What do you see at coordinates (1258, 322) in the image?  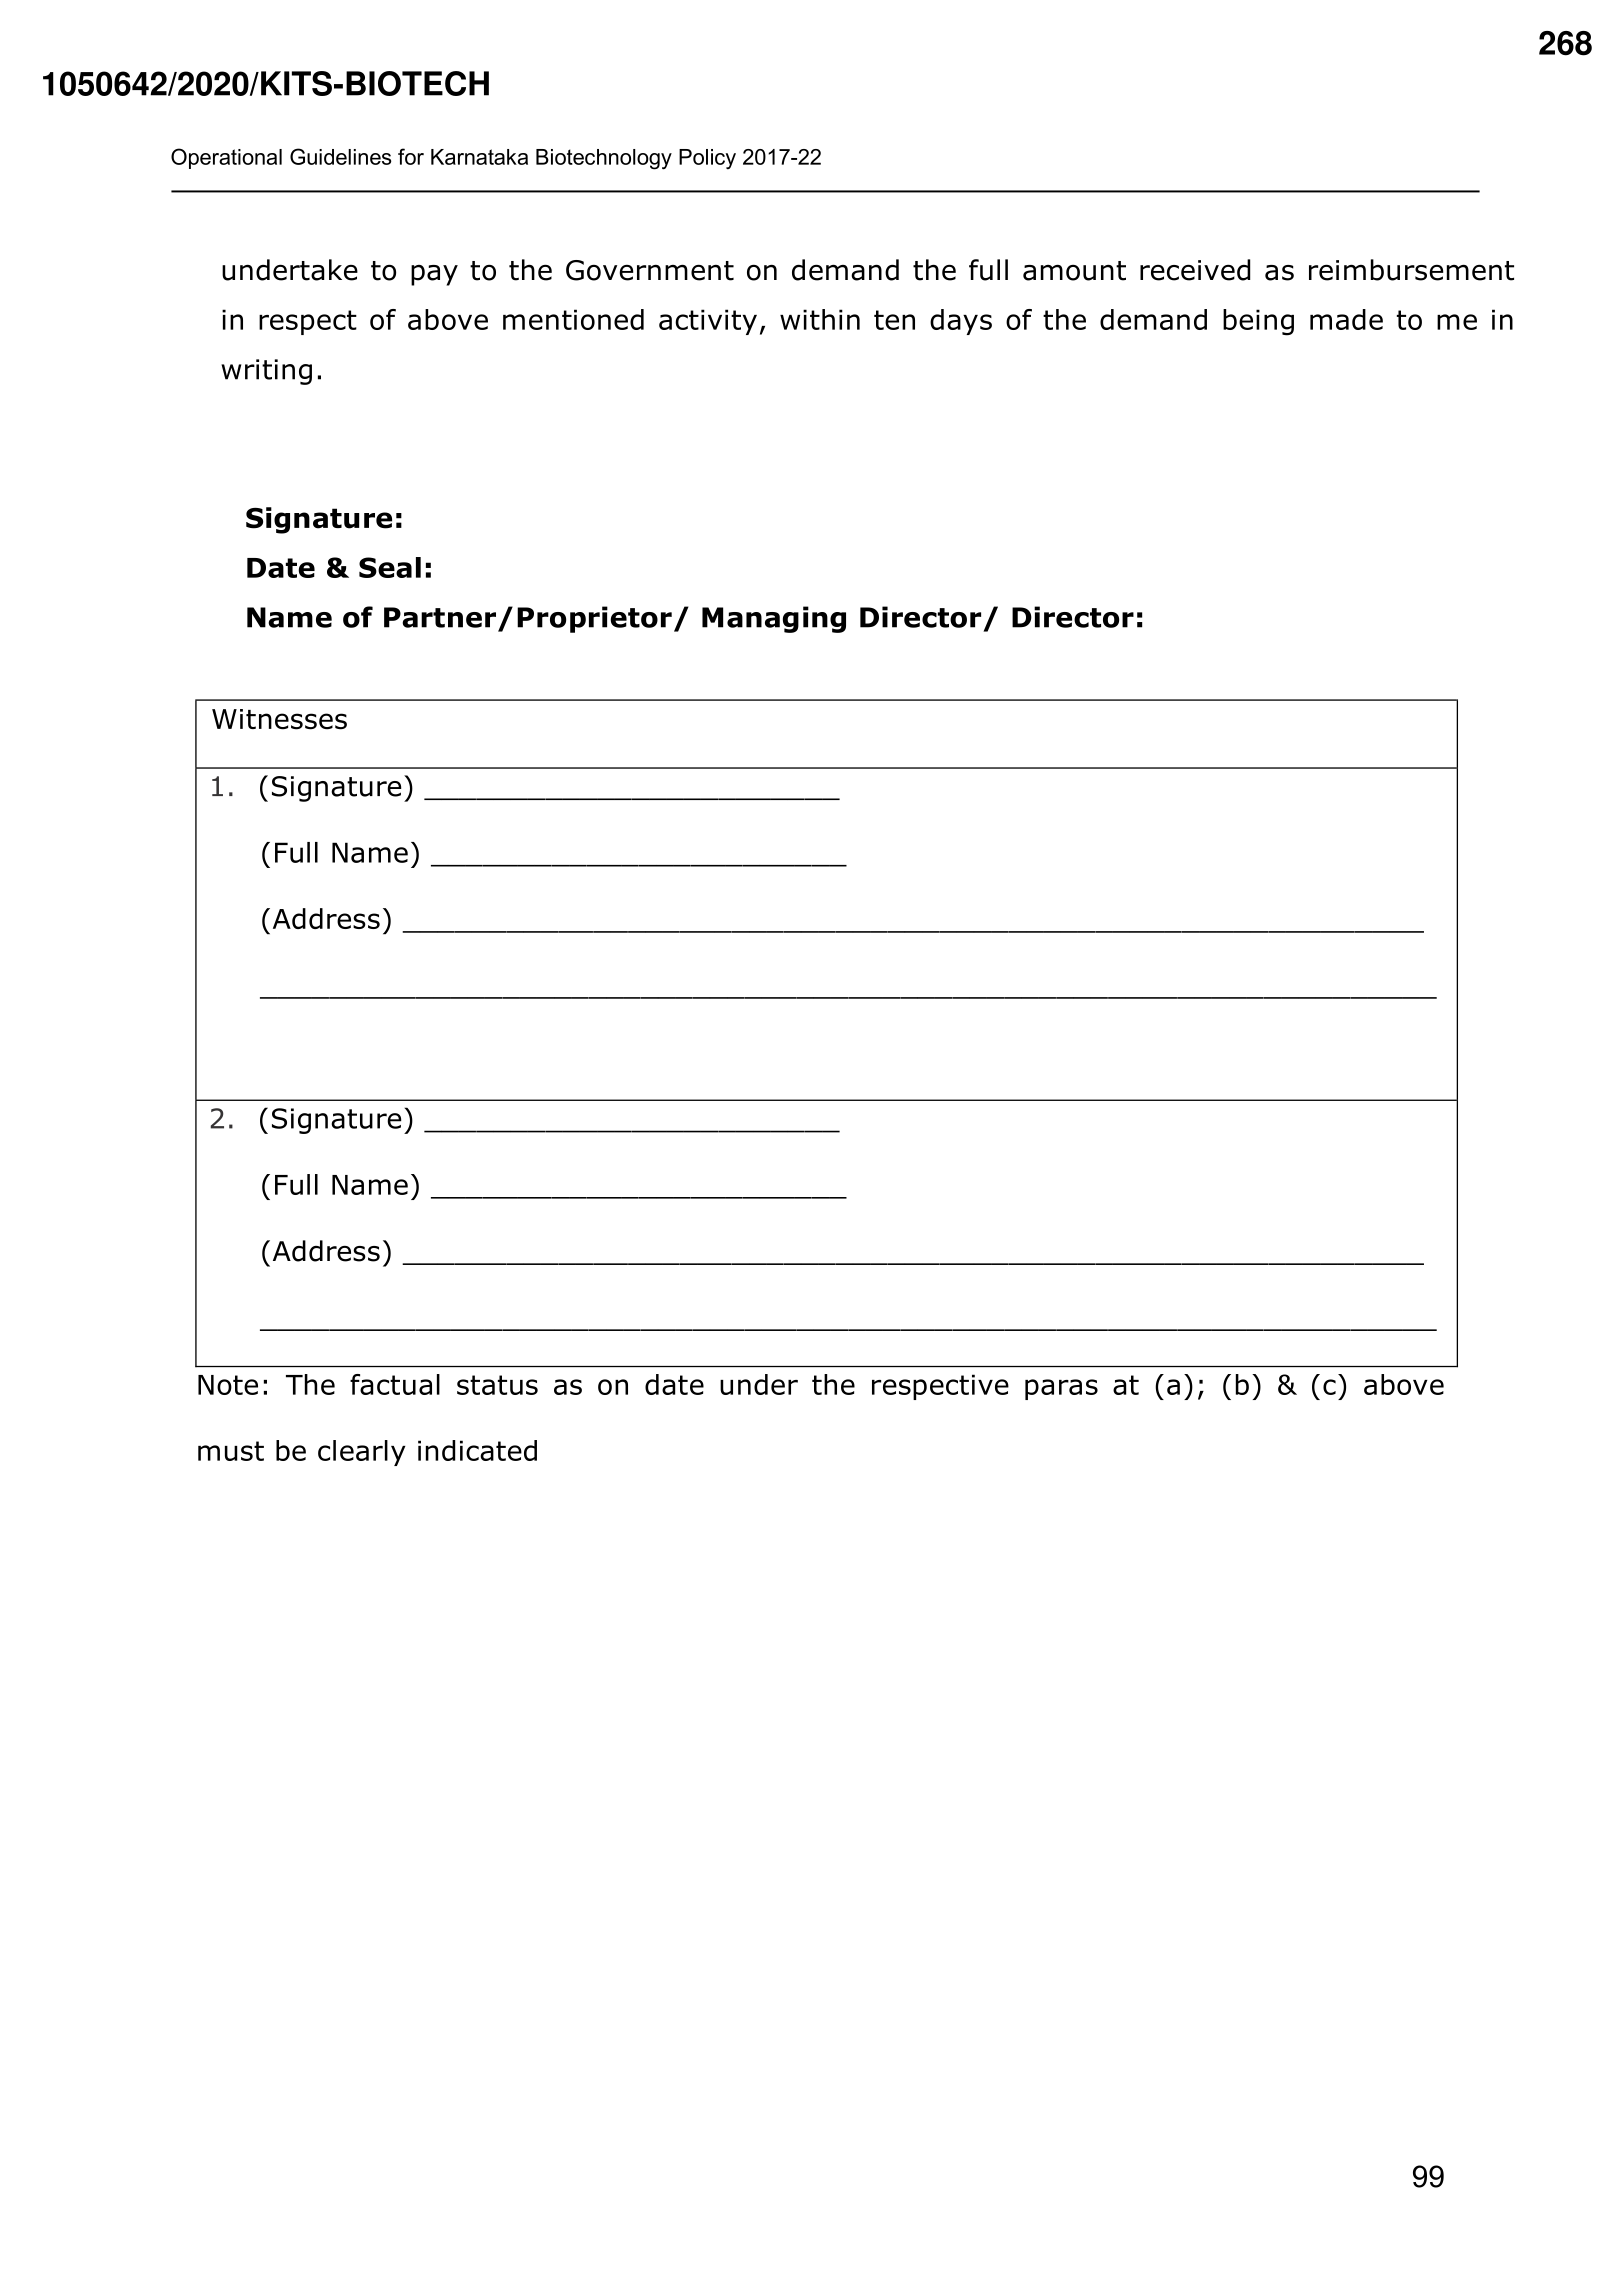 I see `being` at bounding box center [1258, 322].
